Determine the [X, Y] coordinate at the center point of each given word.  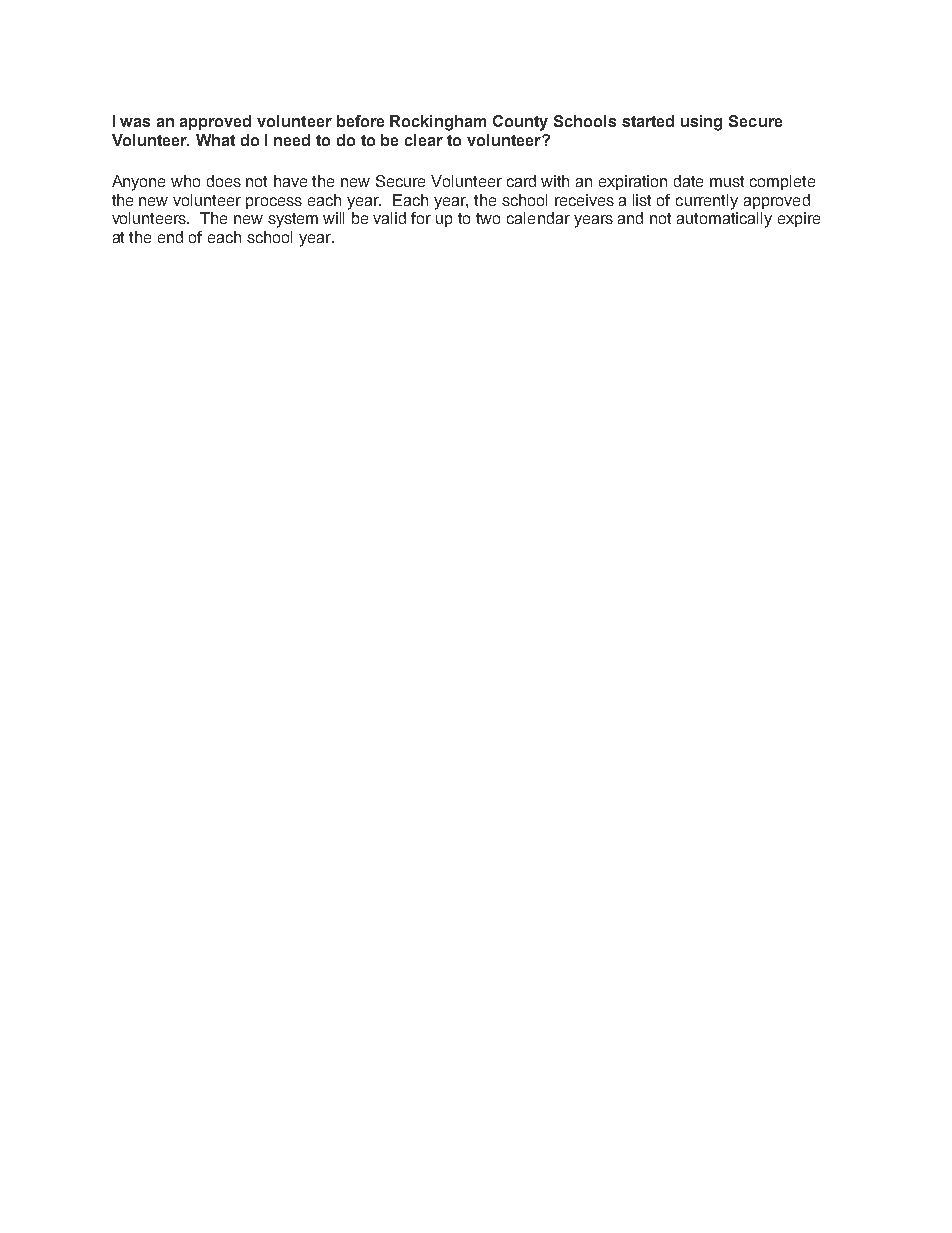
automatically [724, 220]
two [488, 218]
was [135, 122]
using [701, 123]
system [293, 220]
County [520, 123]
